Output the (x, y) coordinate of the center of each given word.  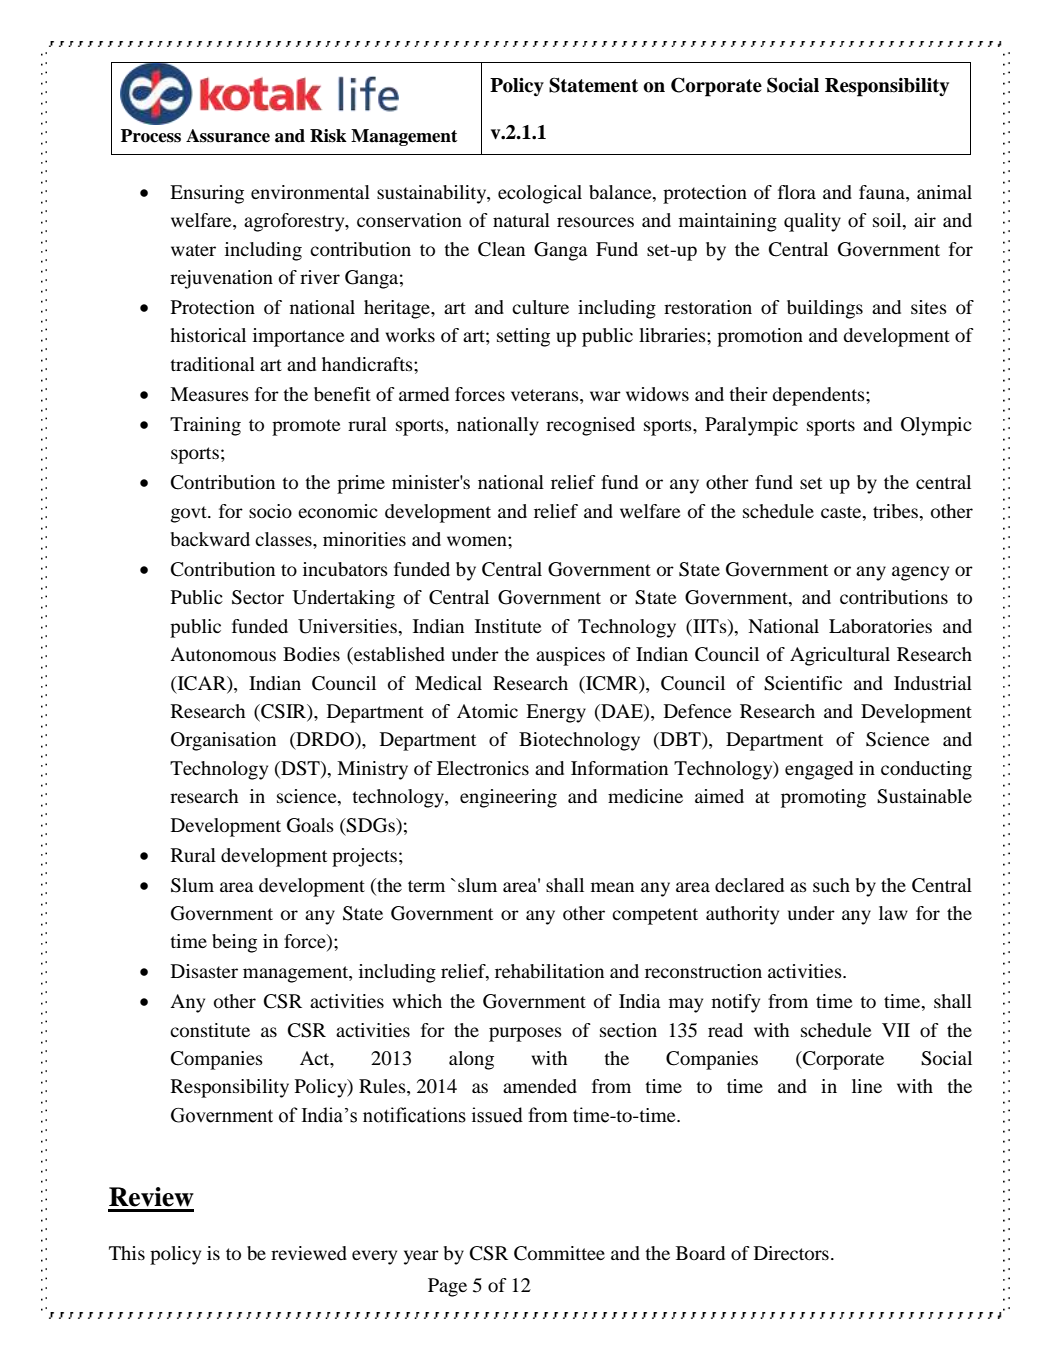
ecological (540, 194)
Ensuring (207, 194)
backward (210, 539)
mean (612, 887)
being (234, 943)
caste (842, 512)
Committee (559, 1253)
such (831, 885)
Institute (508, 626)
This (127, 1253)
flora (797, 192)
